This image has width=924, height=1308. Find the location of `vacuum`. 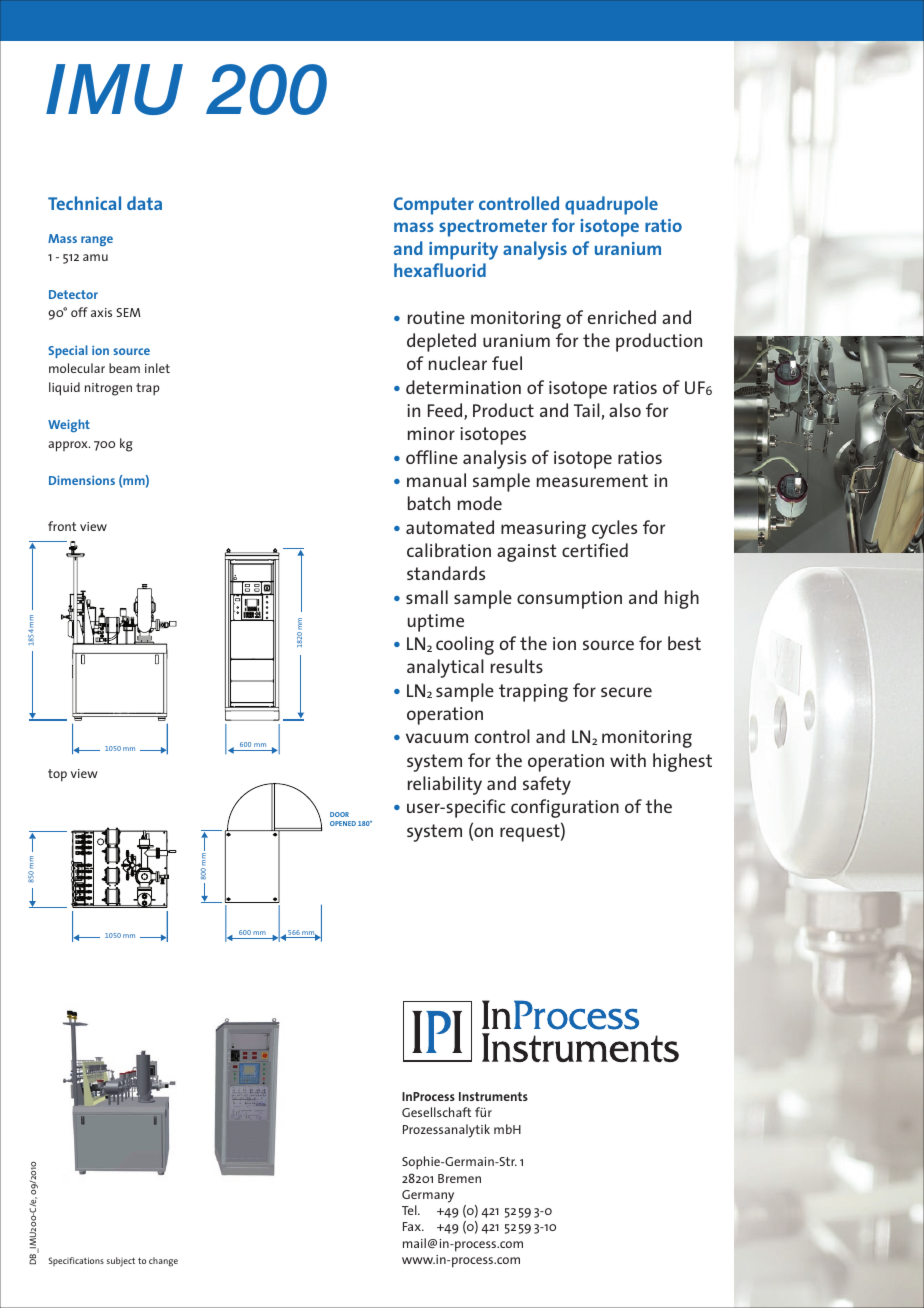

vacuum is located at coordinates (437, 738).
